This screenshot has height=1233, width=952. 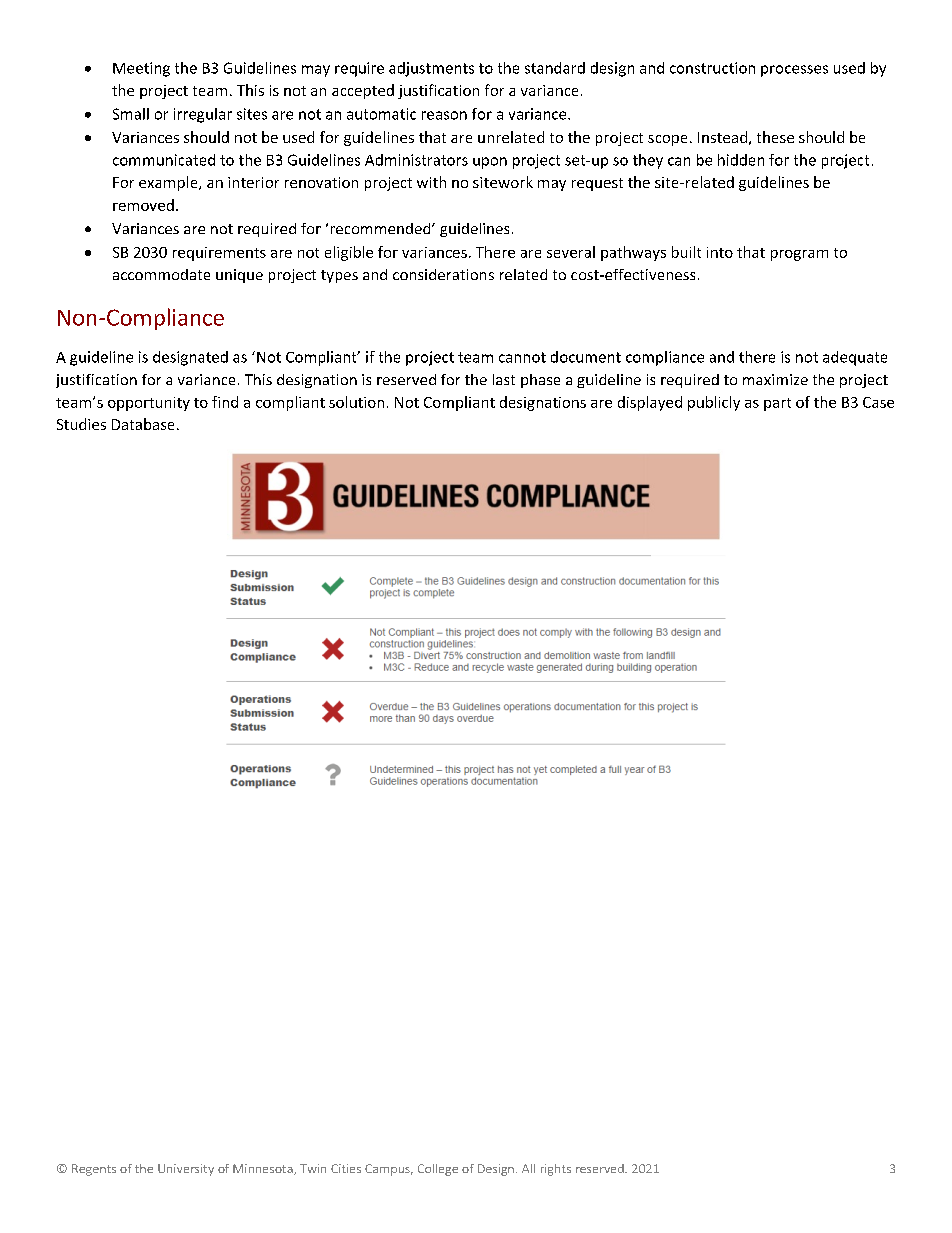 What do you see at coordinates (775, 379) in the screenshot?
I see `maximize` at bounding box center [775, 379].
